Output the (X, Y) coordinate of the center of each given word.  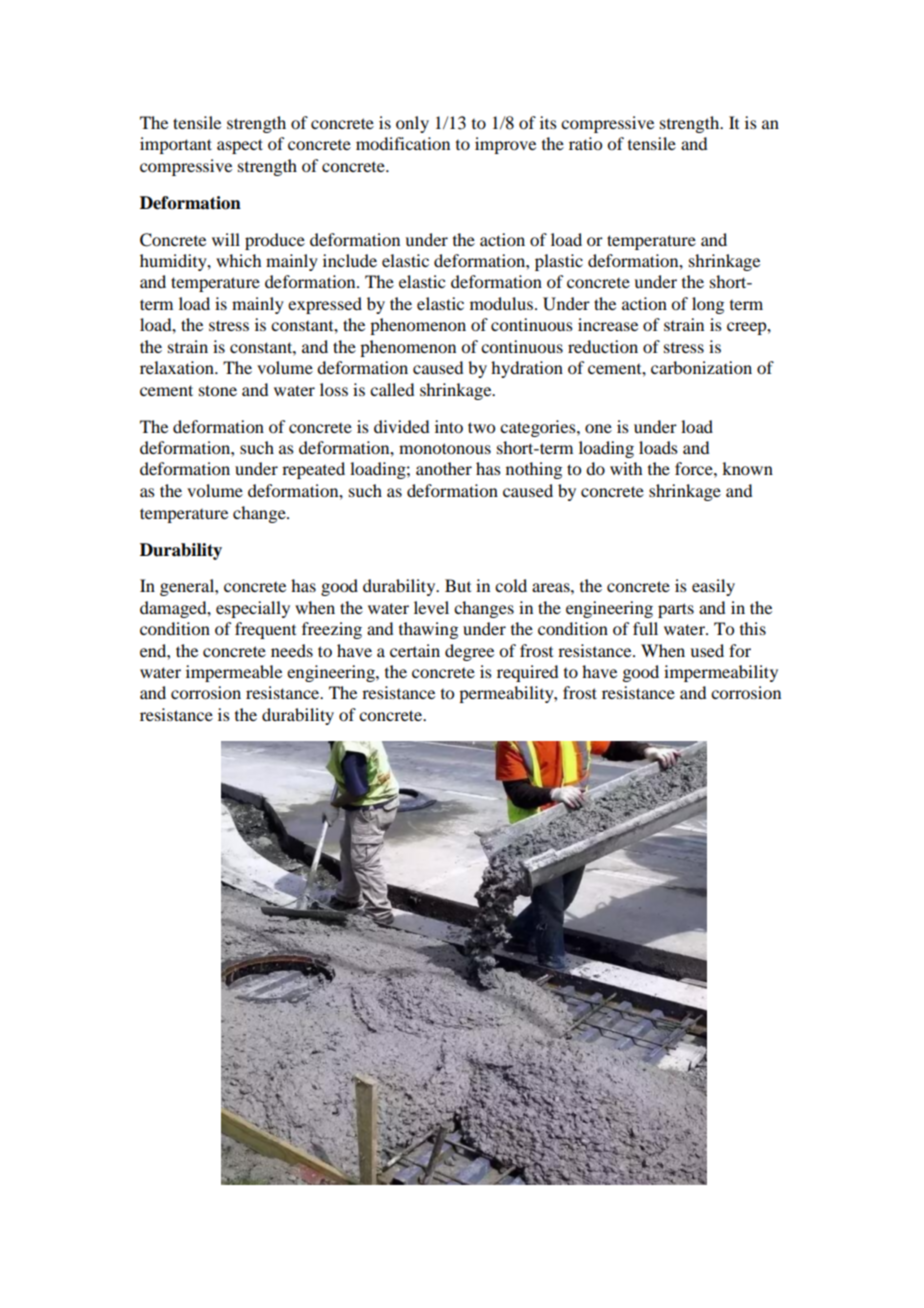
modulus (501, 303)
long (708, 305)
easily (713, 587)
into (449, 426)
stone (218, 390)
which (238, 260)
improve (505, 145)
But (458, 585)
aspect (240, 146)
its (548, 122)
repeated (313, 470)
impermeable (234, 673)
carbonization (701, 367)
